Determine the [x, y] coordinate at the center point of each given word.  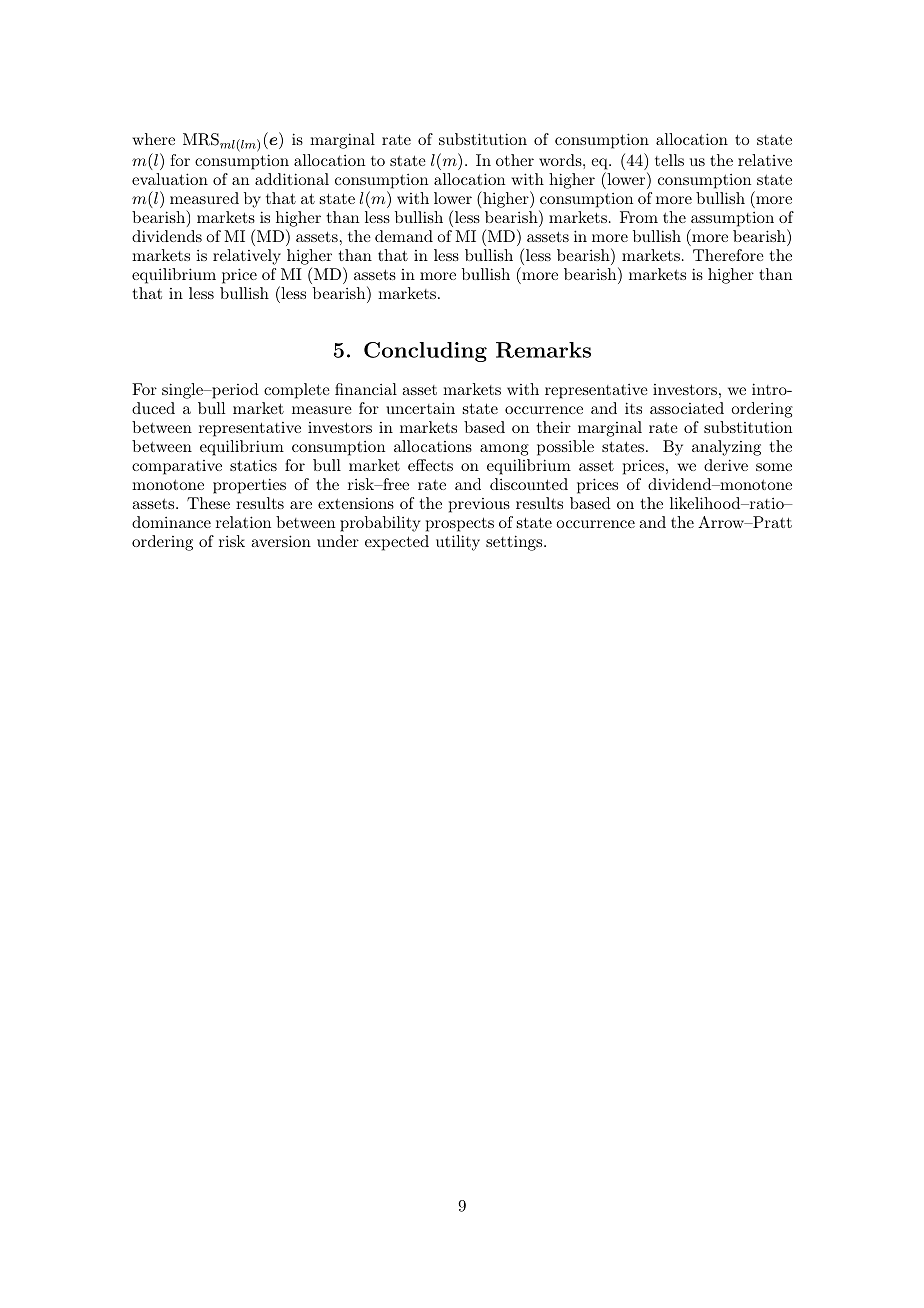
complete [297, 391]
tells [669, 160]
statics [253, 465]
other [515, 160]
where [153, 139]
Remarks [543, 350]
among [504, 450]
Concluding [425, 352]
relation [243, 522]
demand [404, 236]
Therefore [728, 255]
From [639, 217]
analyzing [726, 448]
